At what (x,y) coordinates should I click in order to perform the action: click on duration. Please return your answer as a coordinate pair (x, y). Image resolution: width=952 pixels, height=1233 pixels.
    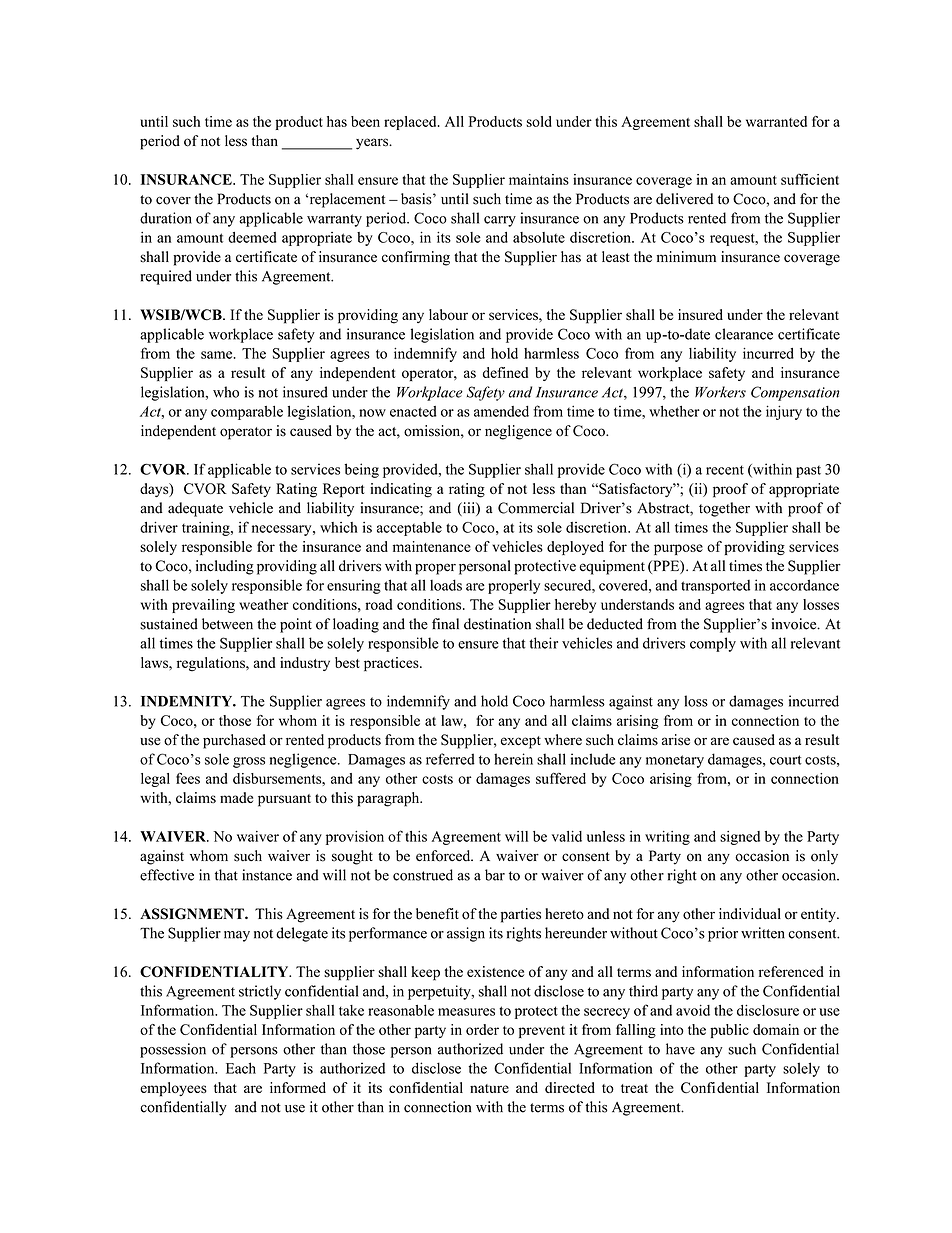
    Looking at the image, I should click on (166, 218).
